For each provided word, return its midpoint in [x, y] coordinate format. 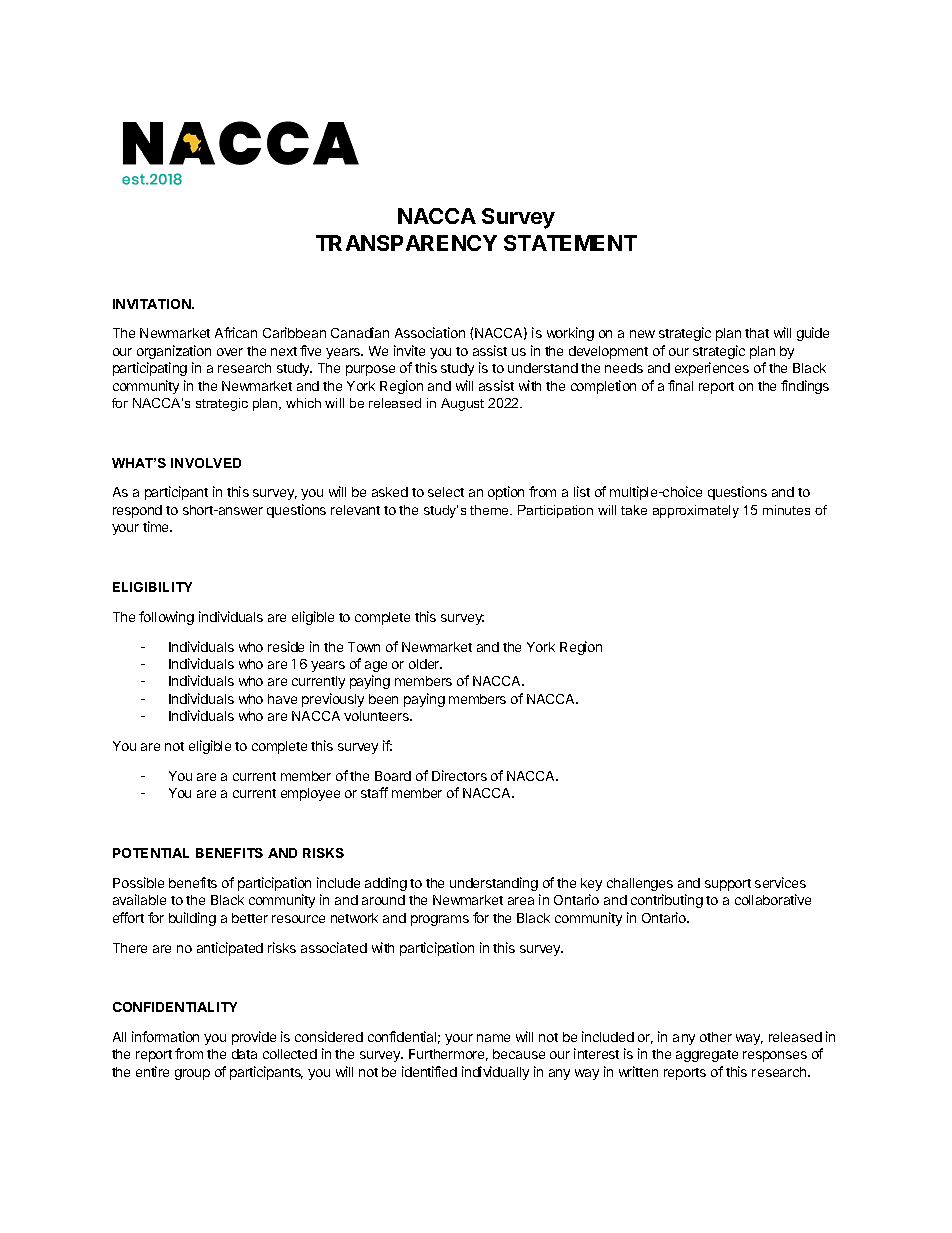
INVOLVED [206, 463]
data [244, 1054]
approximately [696, 511]
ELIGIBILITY [152, 587]
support [728, 885]
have [282, 699]
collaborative [773, 899]
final [680, 385]
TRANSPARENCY [406, 243]
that [757, 333]
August [462, 404]
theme [491, 510]
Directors [459, 775]
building [192, 919]
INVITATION [153, 304]
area [521, 901]
